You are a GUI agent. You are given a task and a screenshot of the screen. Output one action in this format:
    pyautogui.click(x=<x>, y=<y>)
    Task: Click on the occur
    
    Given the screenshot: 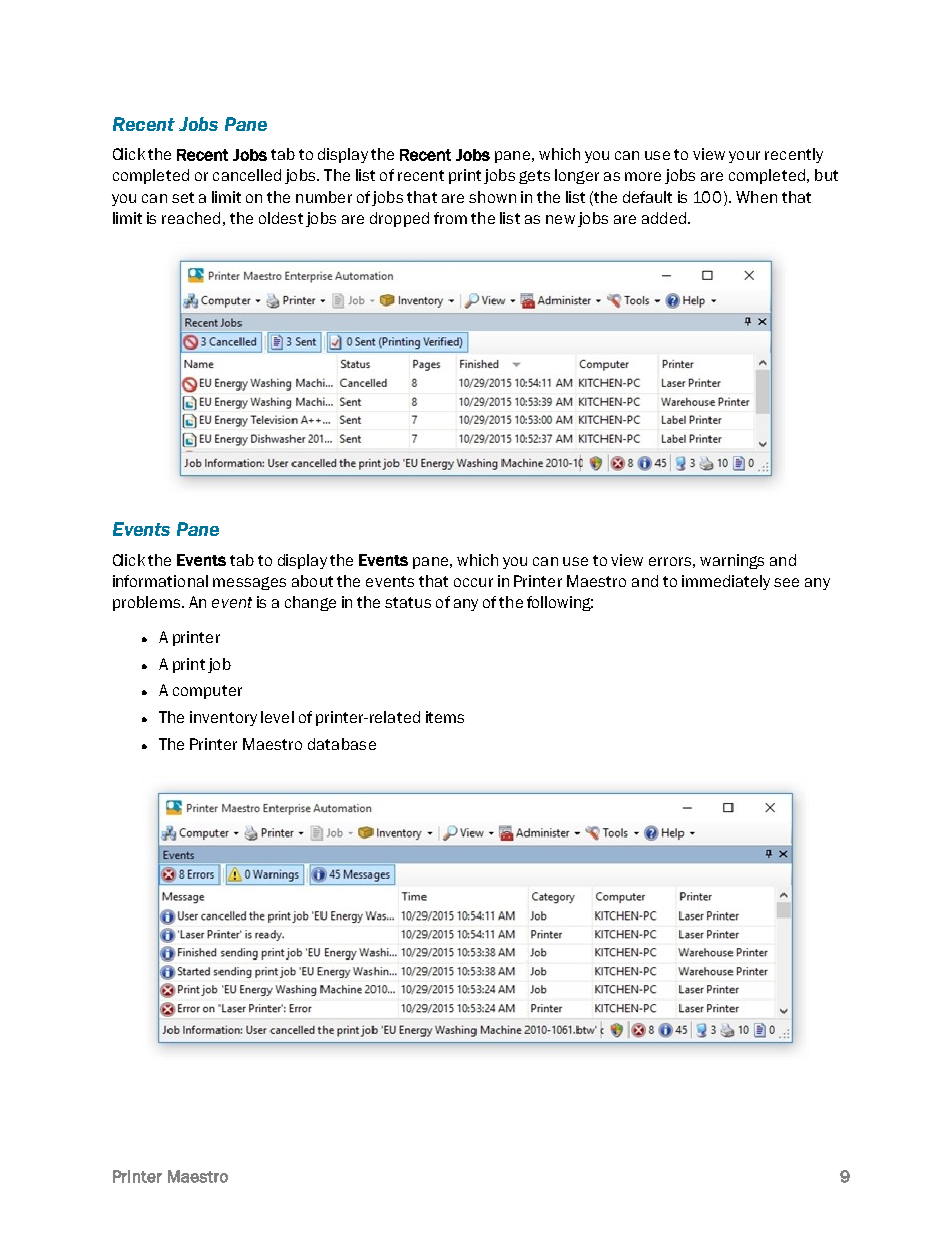 What is the action you would take?
    pyautogui.click(x=473, y=582)
